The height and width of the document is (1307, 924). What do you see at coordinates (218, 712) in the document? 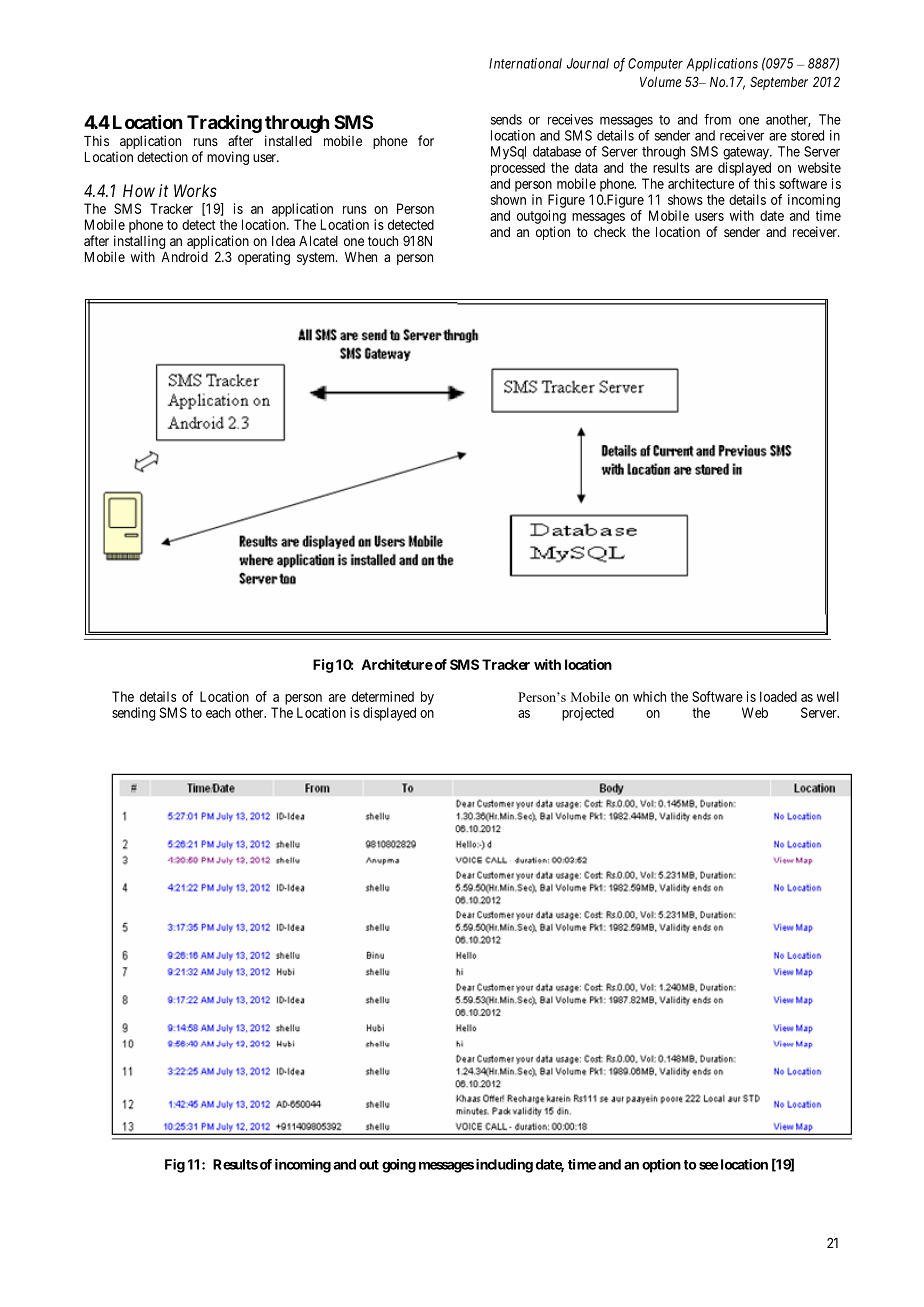
I see `each` at bounding box center [218, 712].
